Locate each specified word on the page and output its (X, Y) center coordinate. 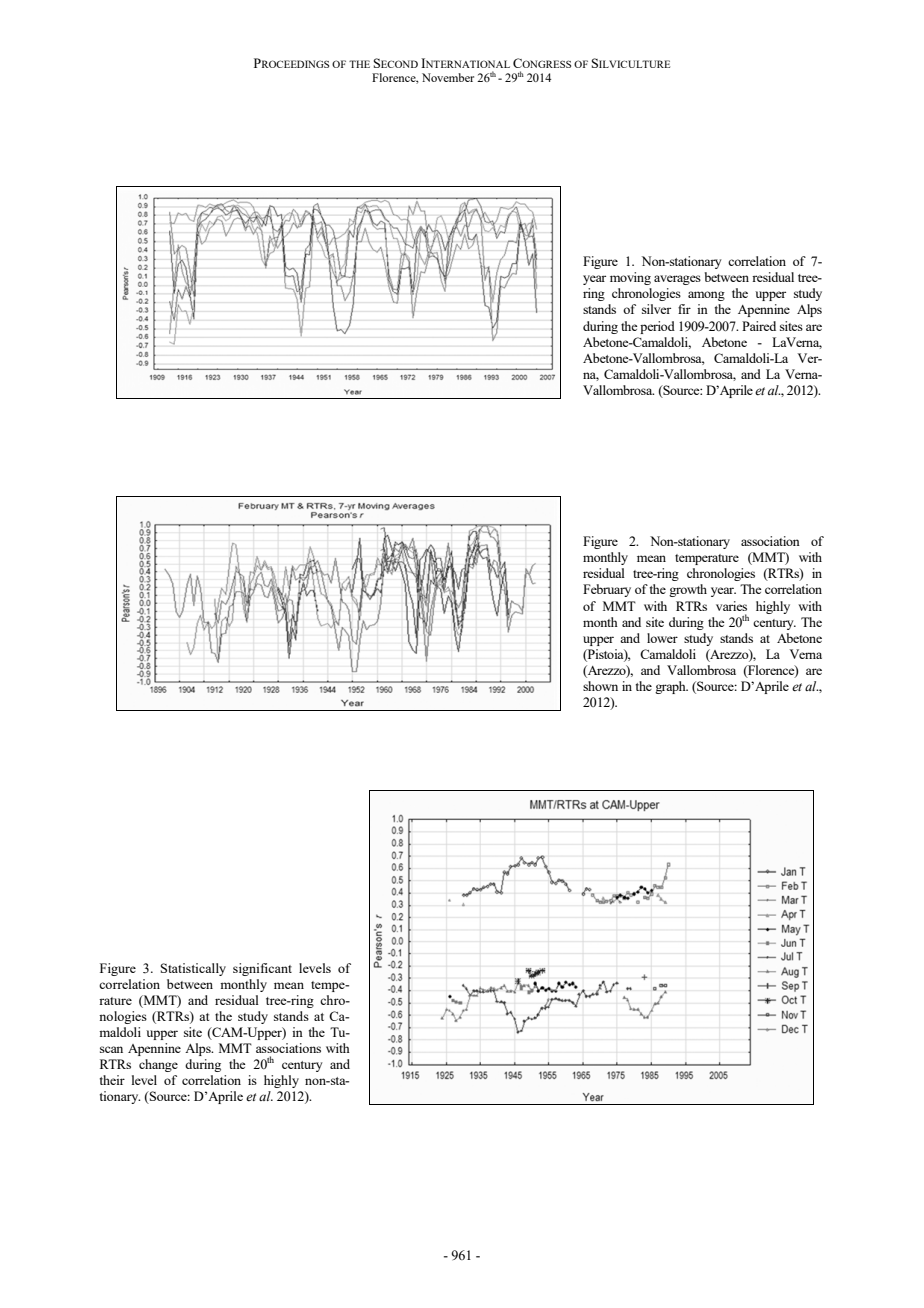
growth (688, 590)
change (158, 1065)
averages (677, 280)
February (607, 590)
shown (600, 686)
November (448, 77)
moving (630, 278)
